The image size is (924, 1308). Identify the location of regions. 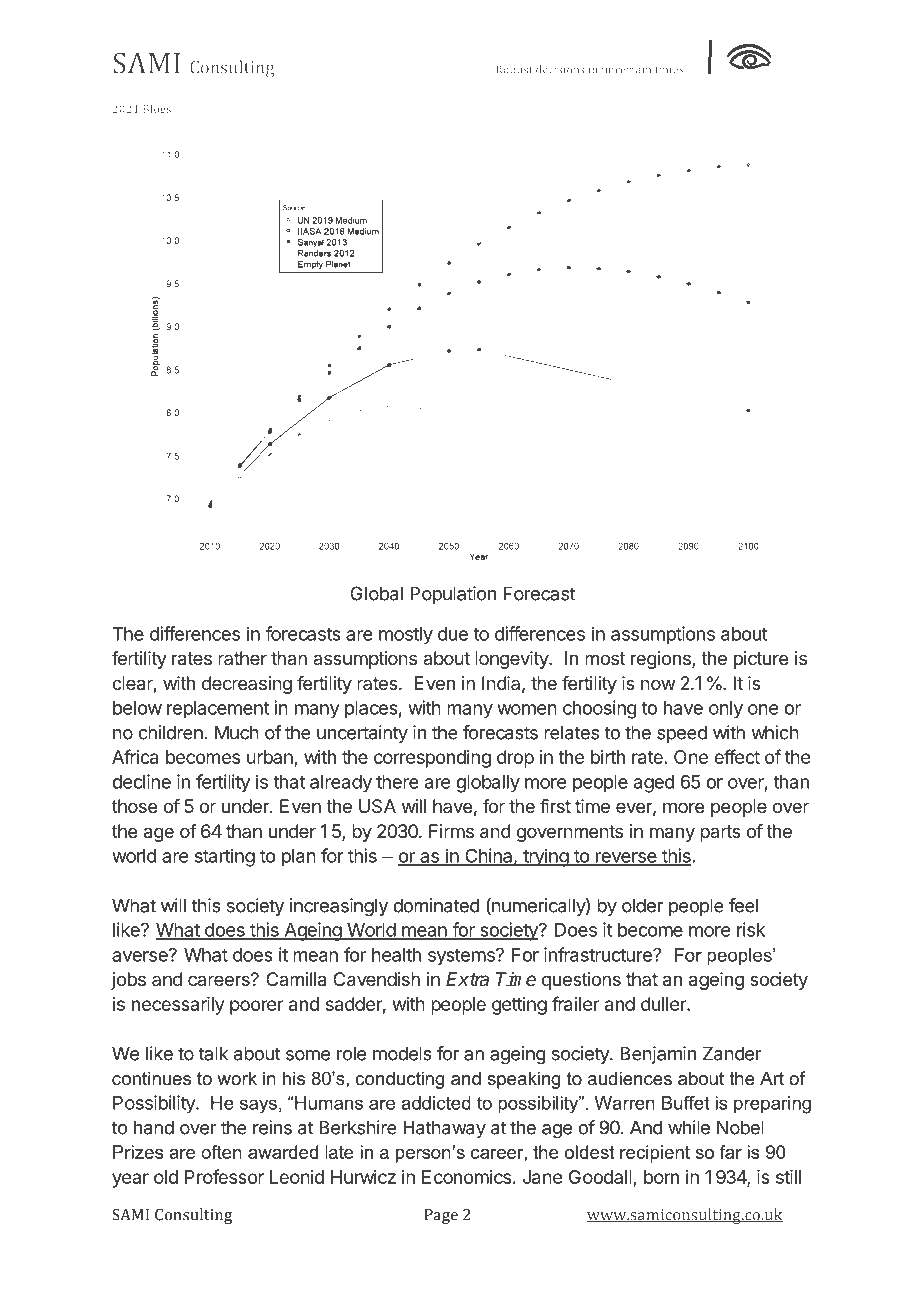
(662, 660).
